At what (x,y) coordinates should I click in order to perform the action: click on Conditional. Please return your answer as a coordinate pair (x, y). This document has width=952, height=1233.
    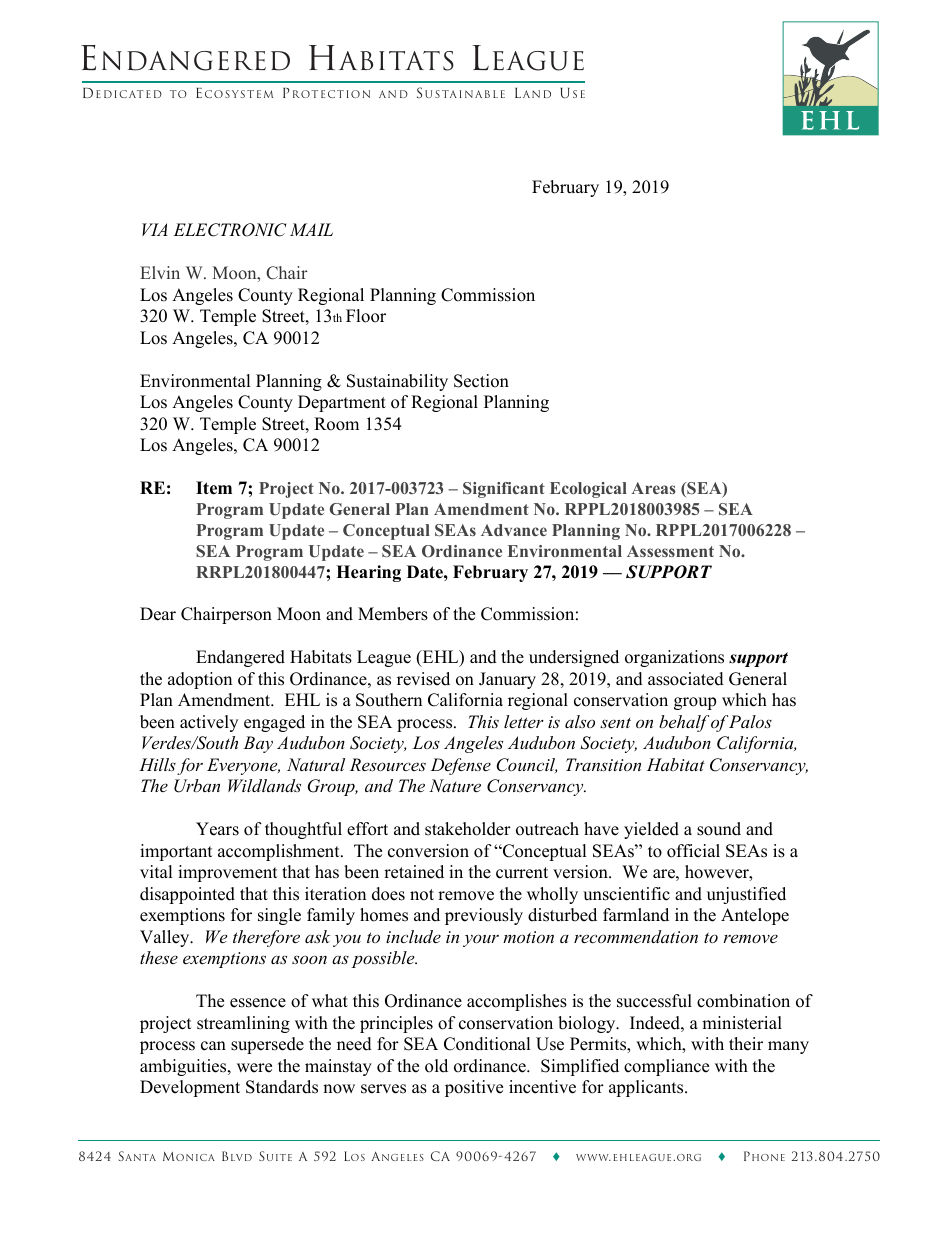
    Looking at the image, I should click on (487, 1044).
